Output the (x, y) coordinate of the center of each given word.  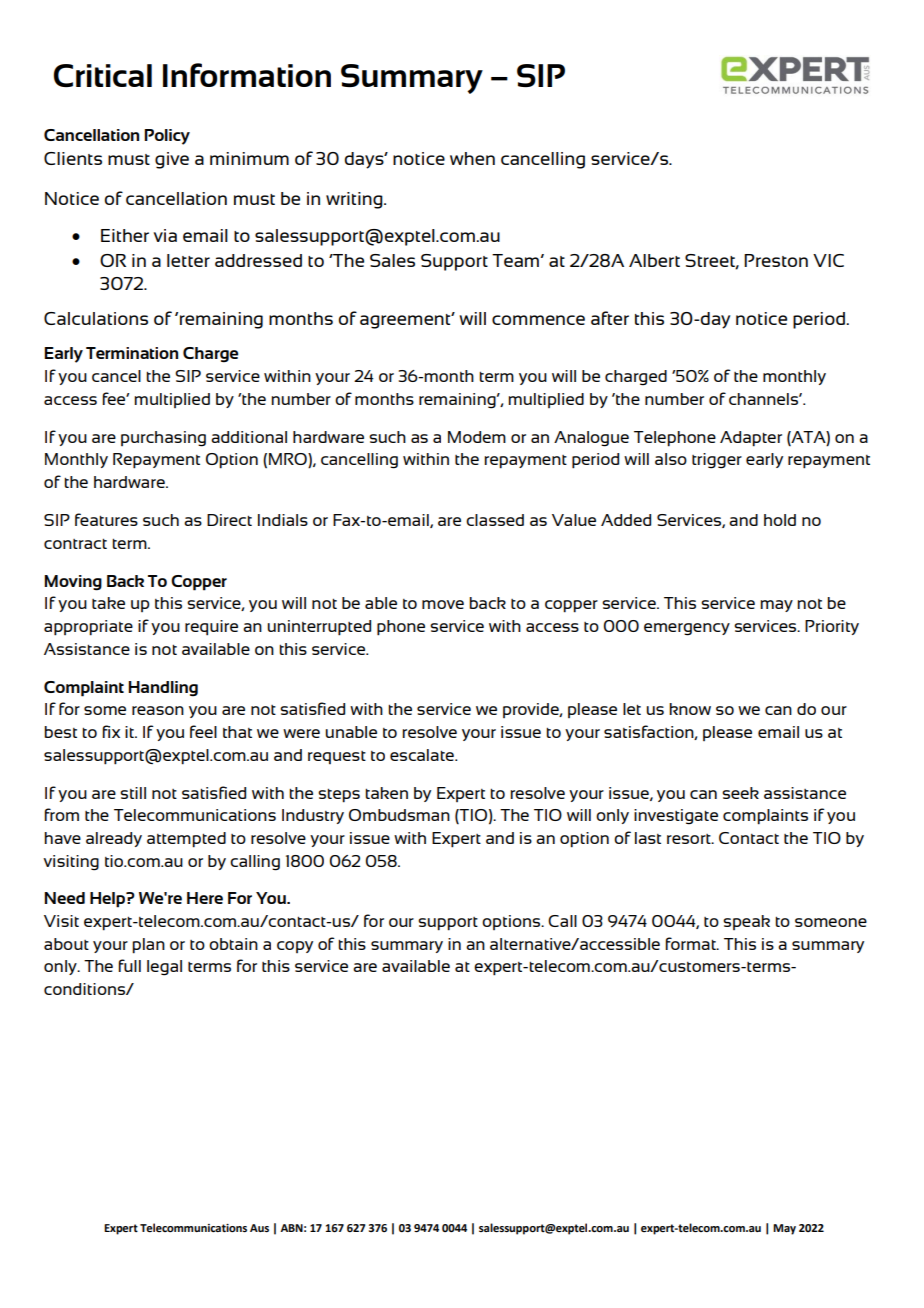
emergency (687, 629)
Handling (163, 689)
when (472, 158)
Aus (259, 1228)
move (443, 604)
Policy (167, 137)
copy (295, 947)
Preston (776, 260)
